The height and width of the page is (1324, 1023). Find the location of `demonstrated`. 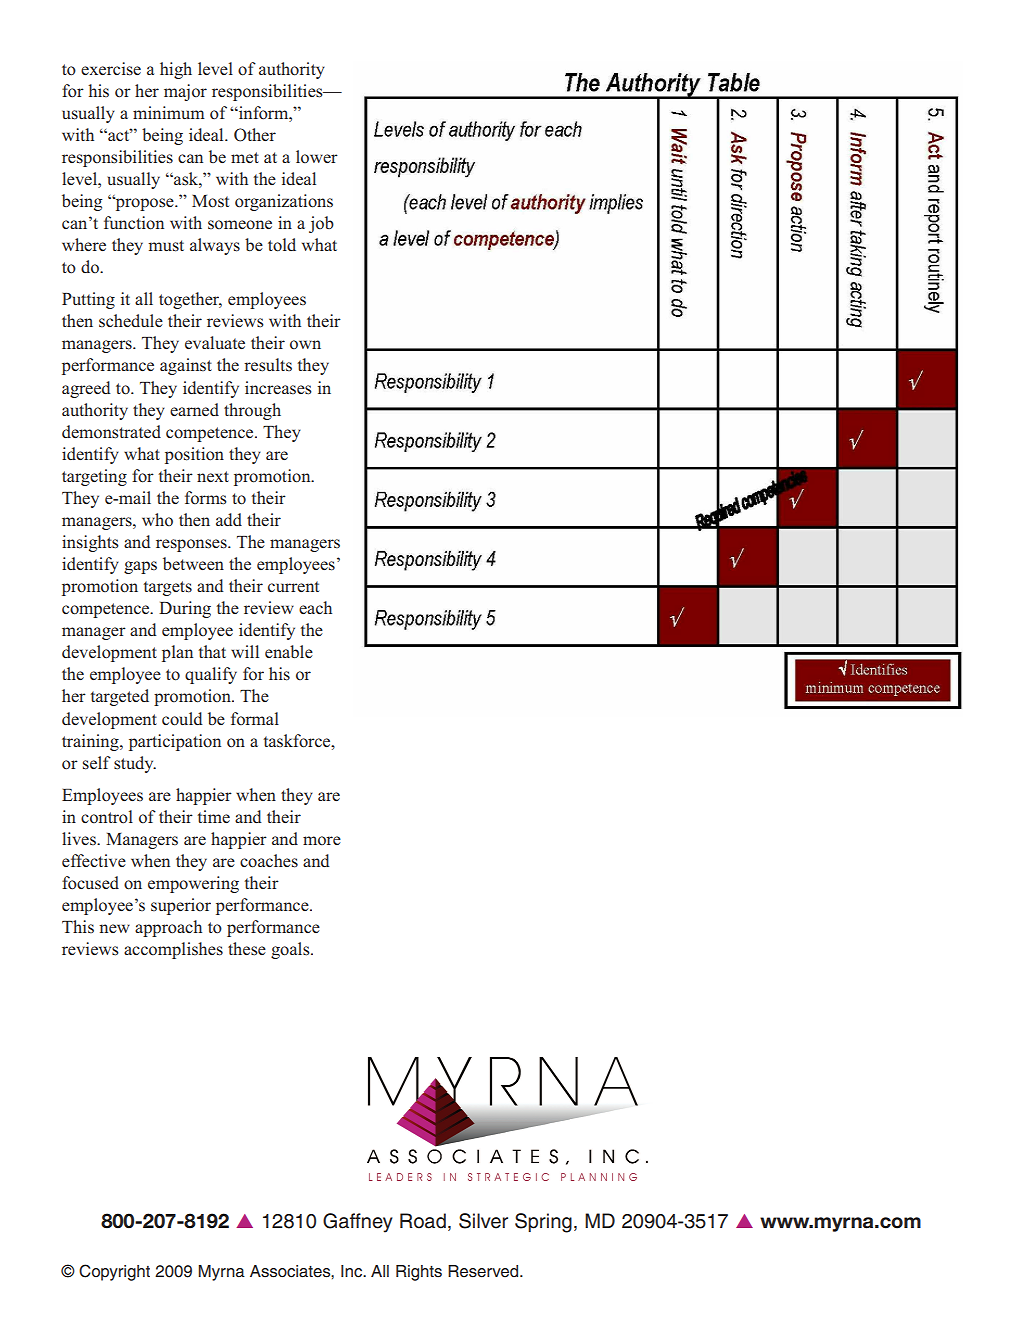

demonstrated is located at coordinates (111, 432).
